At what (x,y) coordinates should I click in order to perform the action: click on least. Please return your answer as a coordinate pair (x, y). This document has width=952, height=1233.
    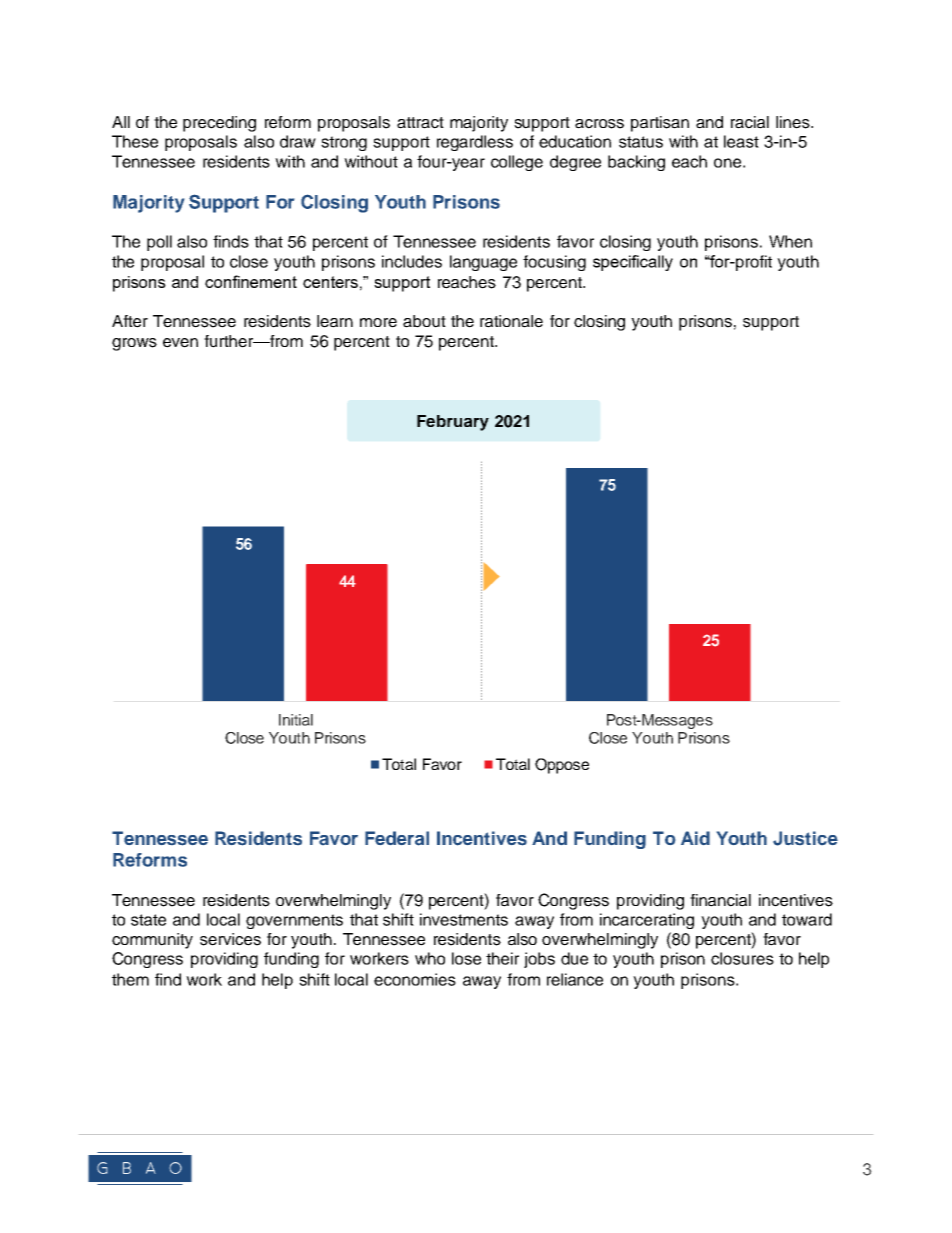
    Looking at the image, I should click on (741, 141).
